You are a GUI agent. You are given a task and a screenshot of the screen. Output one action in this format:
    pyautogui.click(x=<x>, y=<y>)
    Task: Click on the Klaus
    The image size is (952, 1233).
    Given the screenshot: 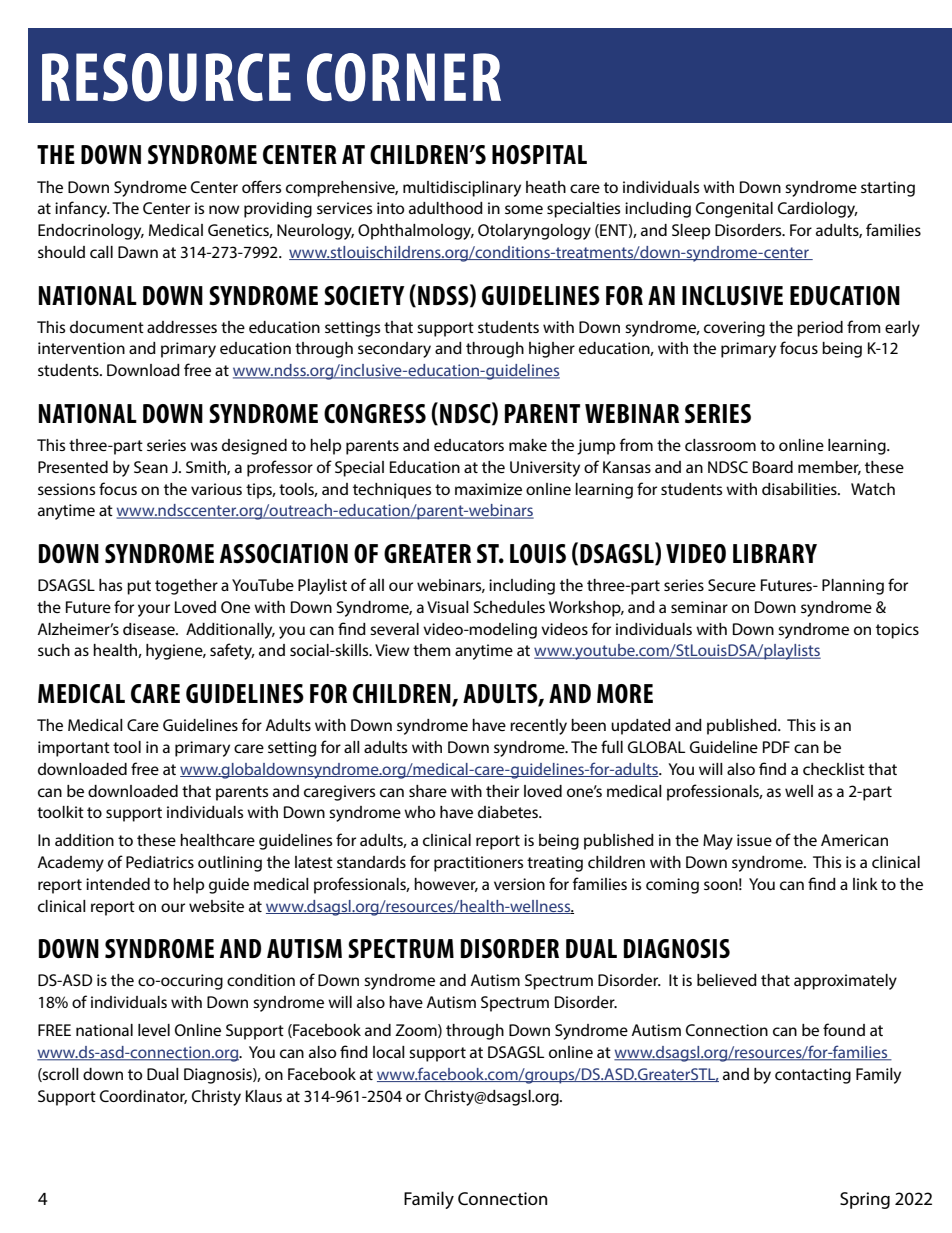 What is the action you would take?
    pyautogui.click(x=264, y=1096)
